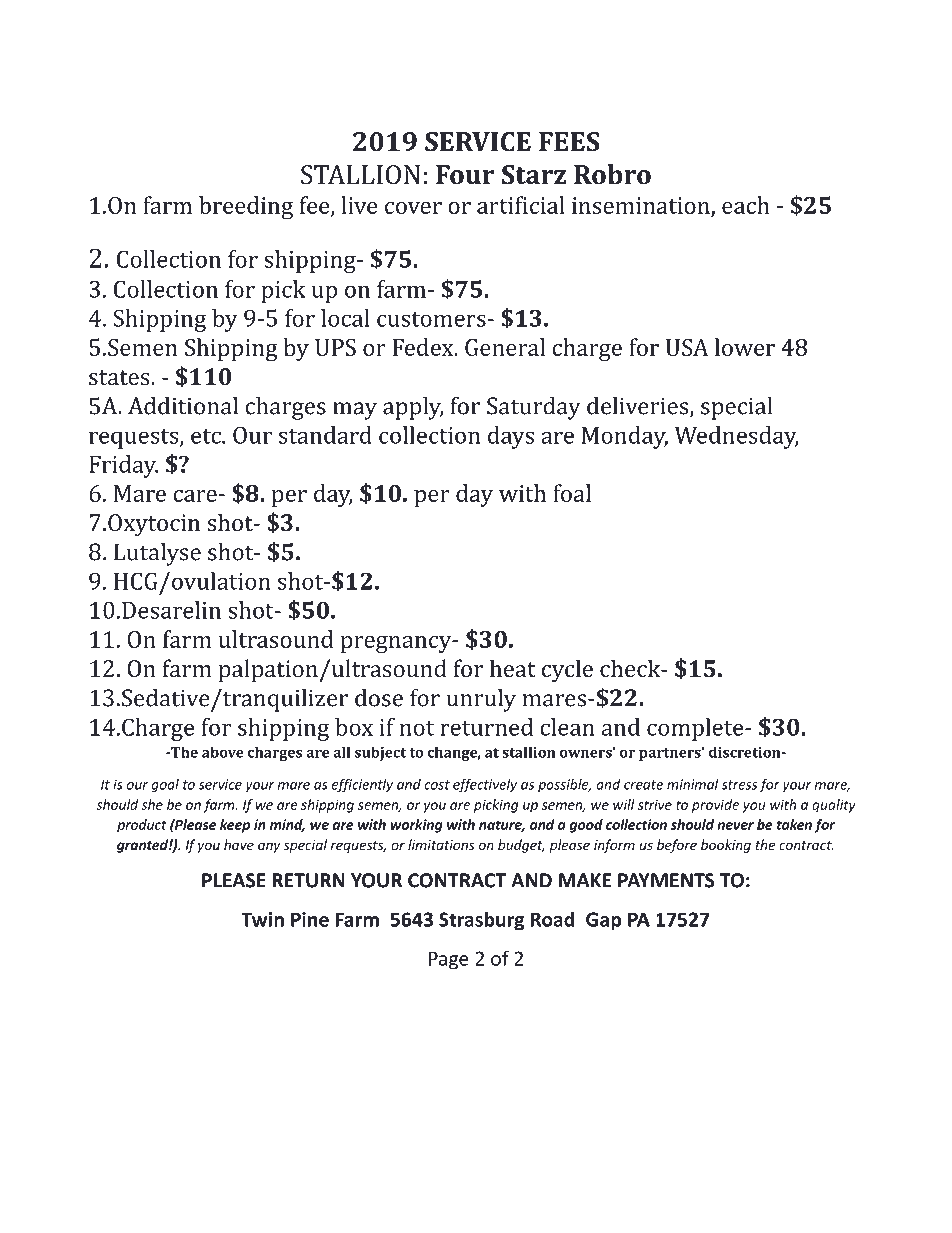 The width and height of the page is (952, 1233). I want to click on above, so click(223, 752).
